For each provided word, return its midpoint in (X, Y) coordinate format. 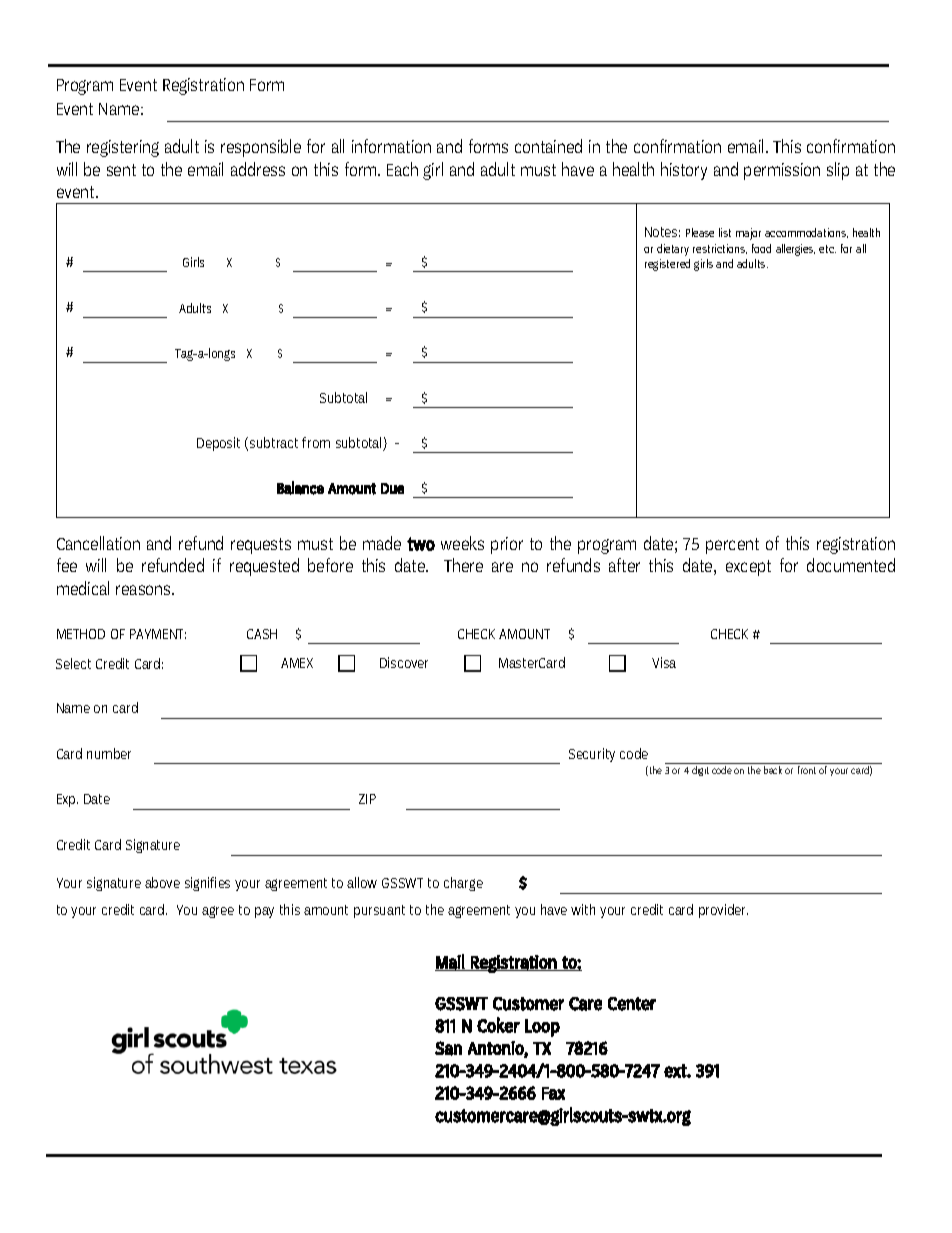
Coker (498, 1025)
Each (402, 169)
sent (121, 170)
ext (676, 1071)
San (448, 1048)
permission (782, 171)
